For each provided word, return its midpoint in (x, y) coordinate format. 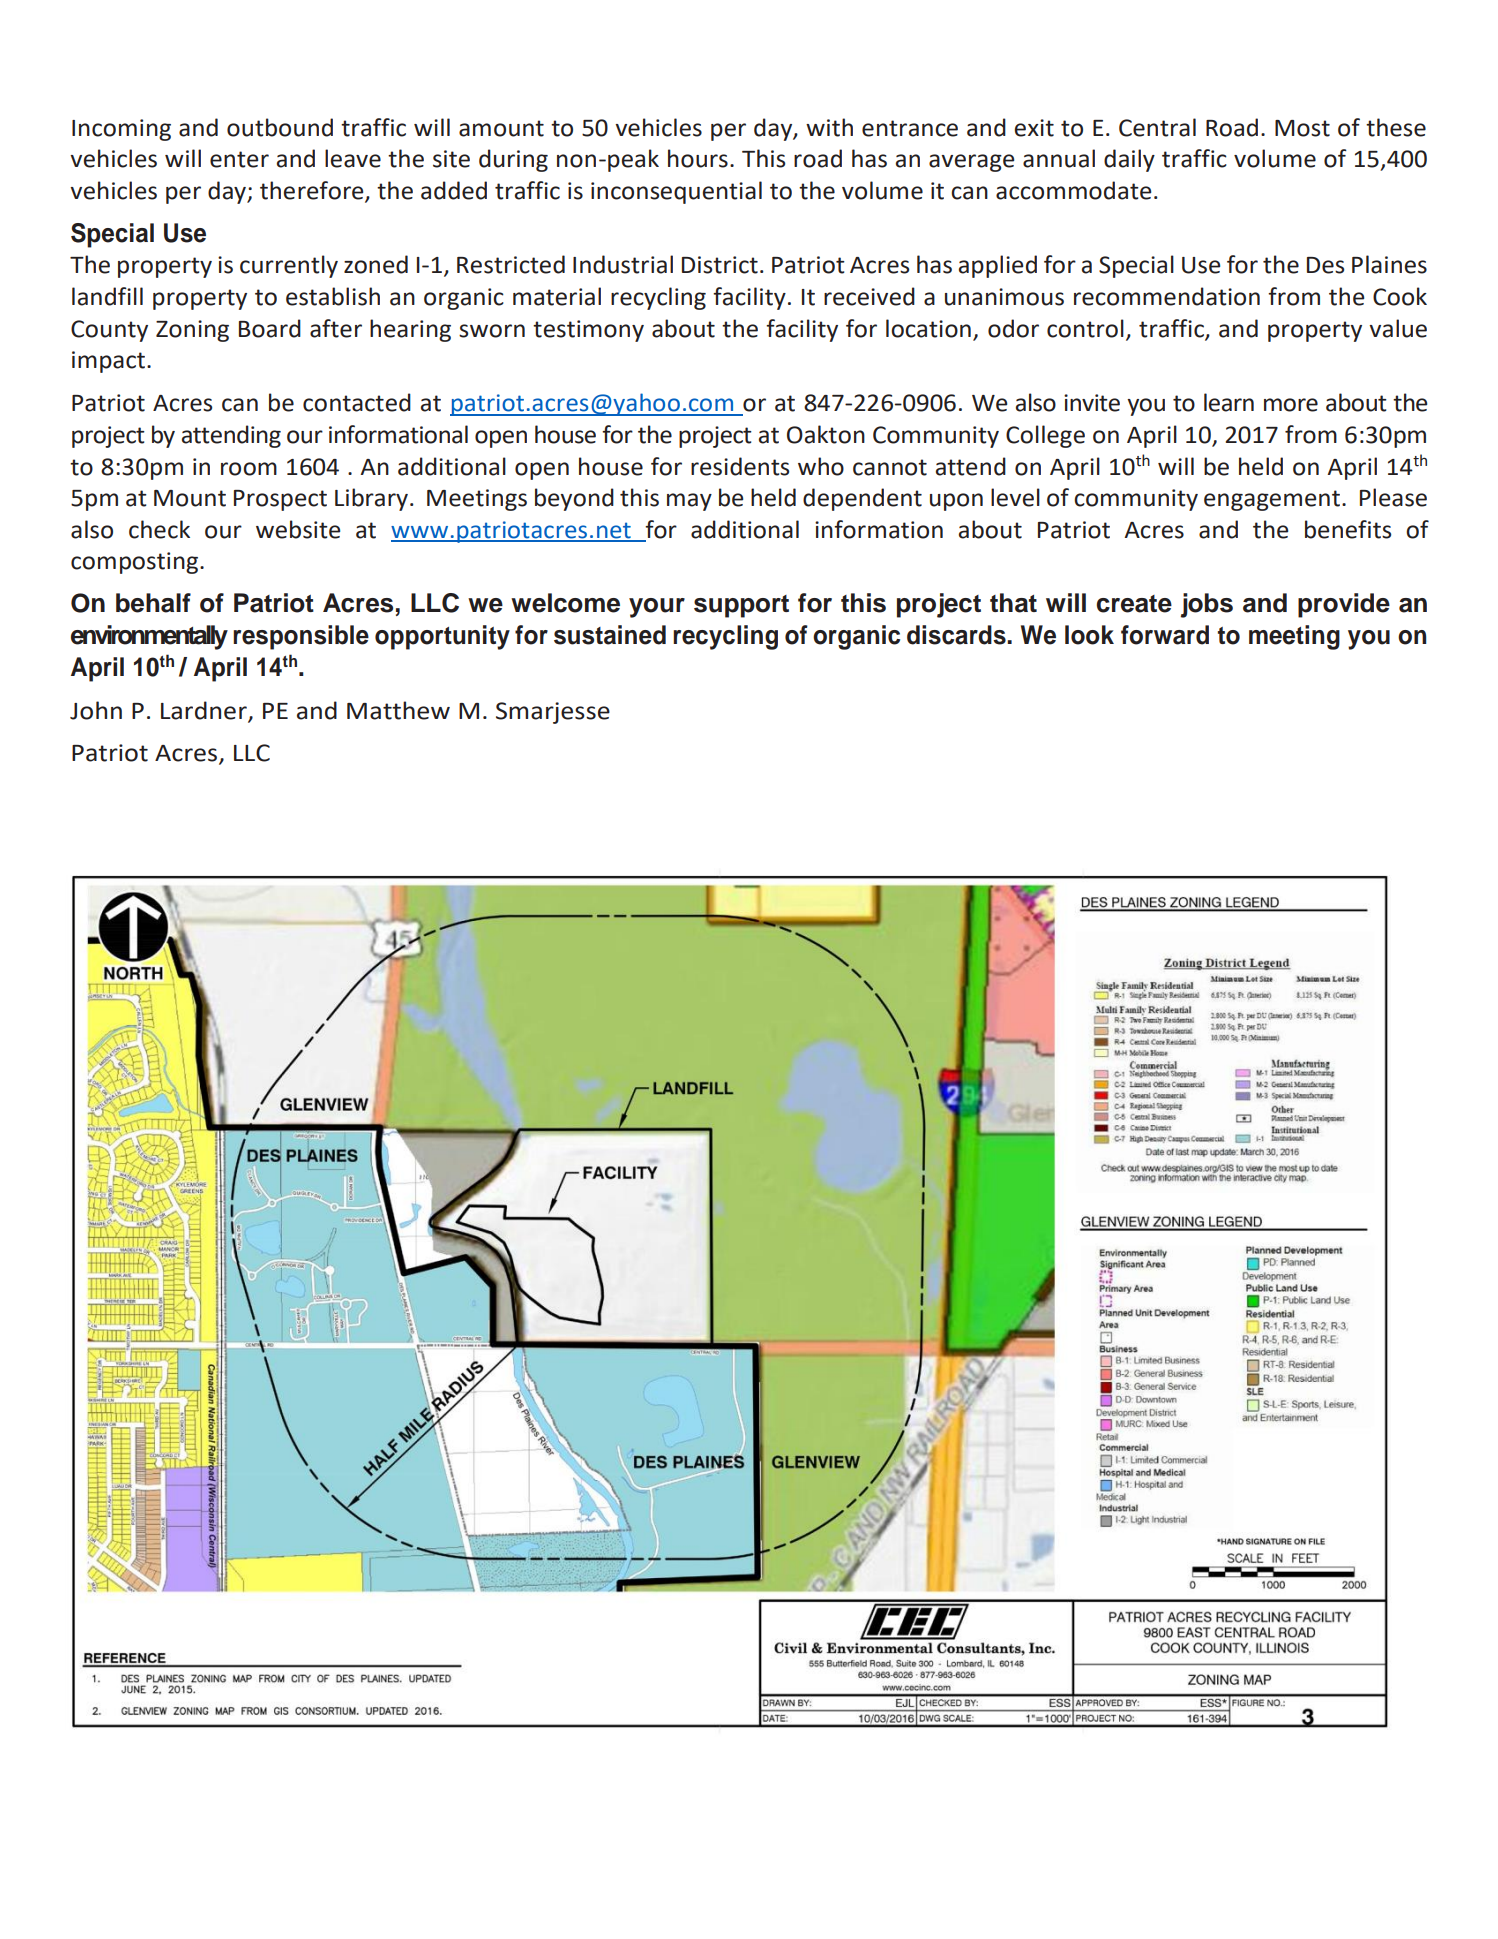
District (720, 265)
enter (239, 159)
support (741, 606)
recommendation (1167, 296)
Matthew (398, 710)
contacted (357, 402)
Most (1302, 128)
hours (698, 158)
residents (740, 466)
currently (289, 266)
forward (1165, 635)
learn (1229, 402)
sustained (610, 635)
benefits (1348, 529)
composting (136, 563)
